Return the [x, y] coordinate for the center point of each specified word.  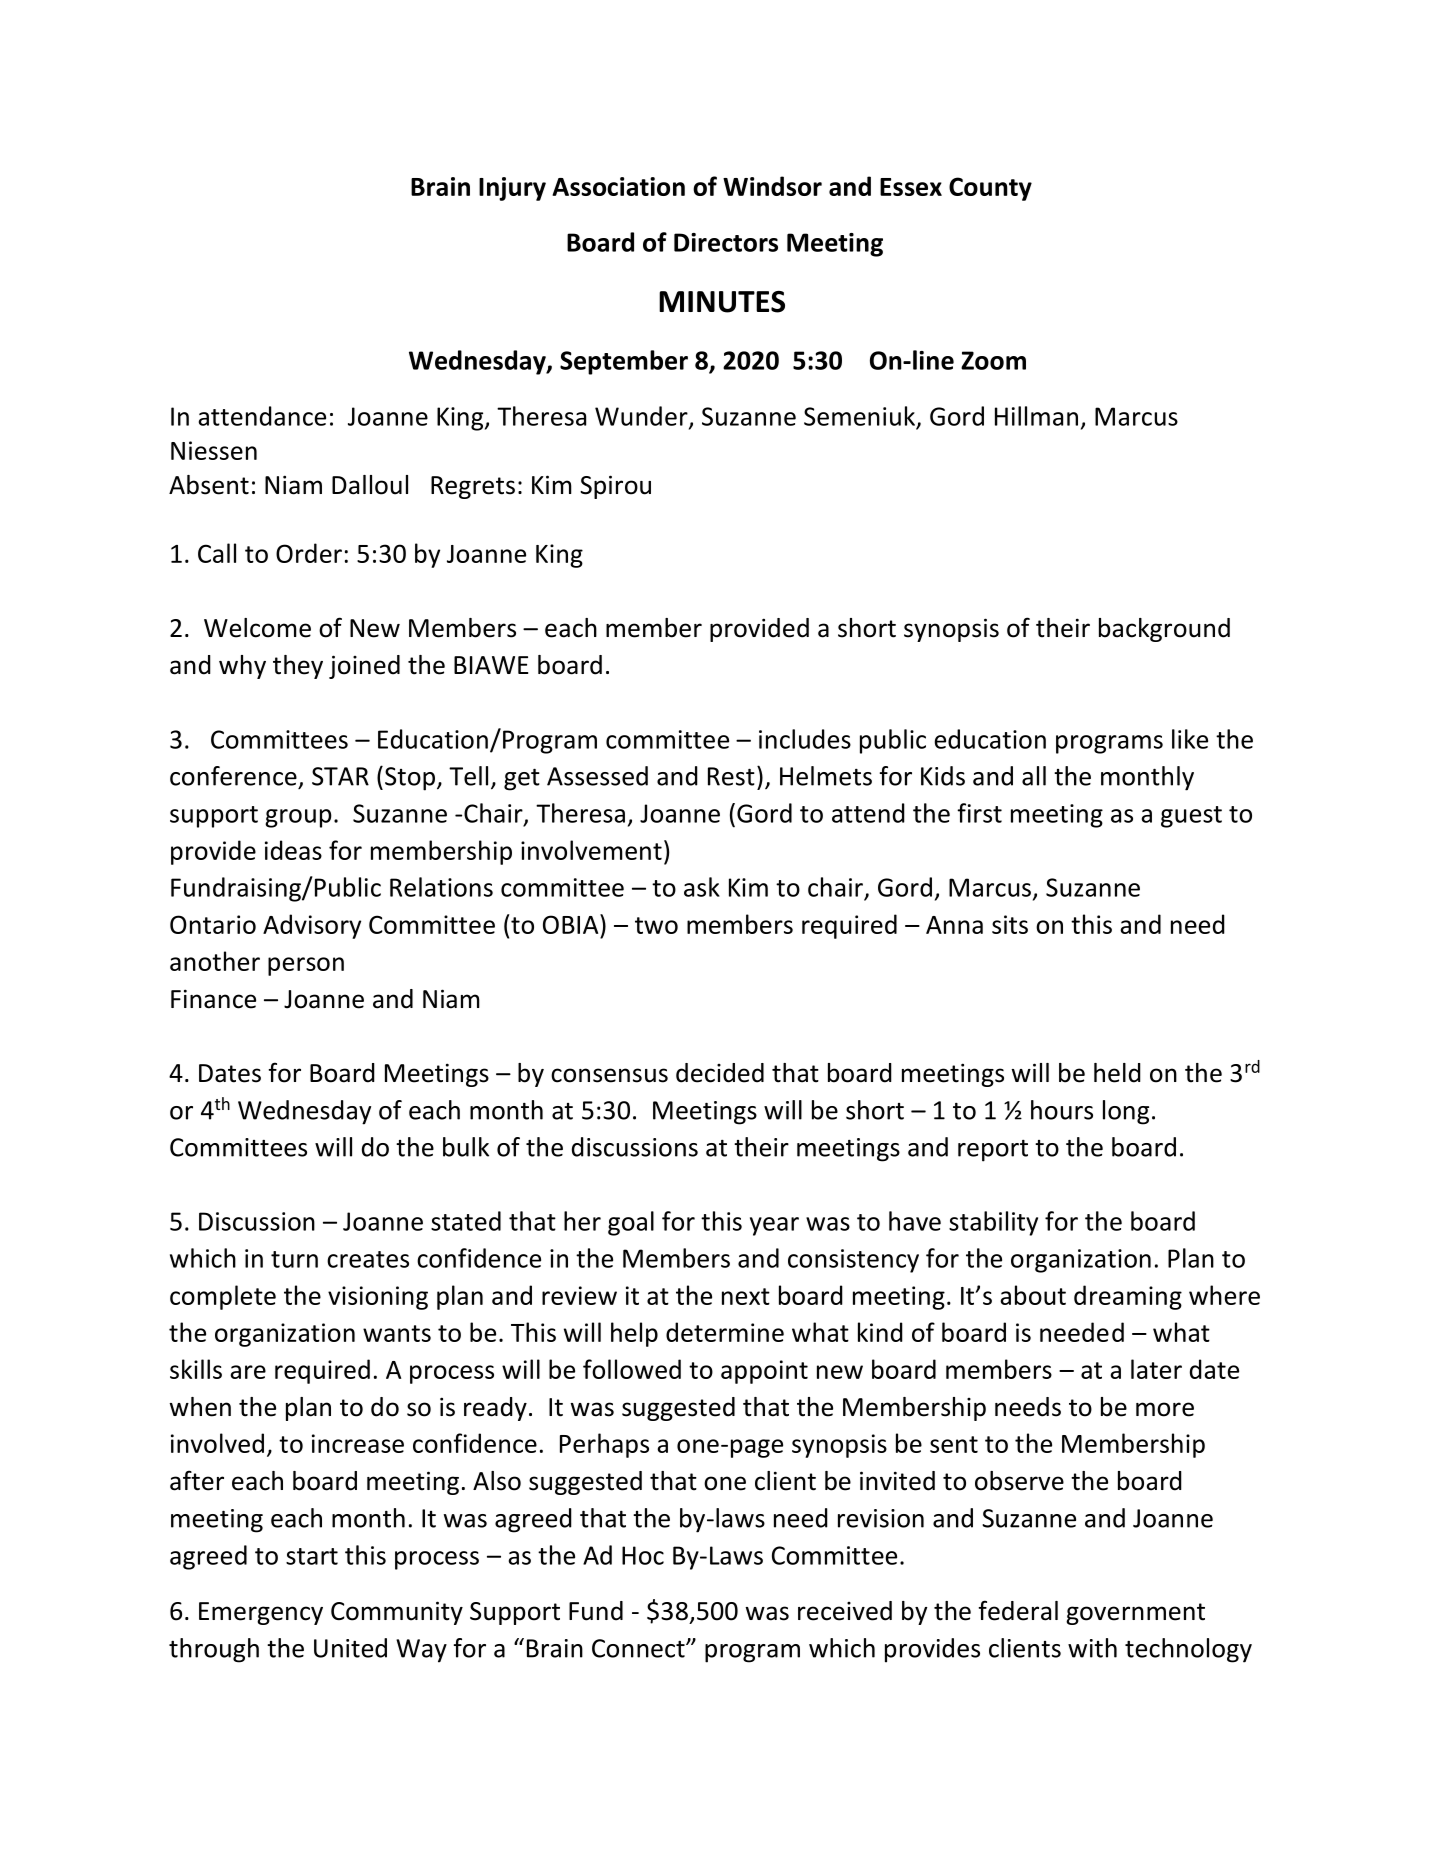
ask [702, 887]
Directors [726, 242]
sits [1010, 924]
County [990, 189]
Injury [512, 189]
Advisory [312, 926]
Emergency [261, 1613]
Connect [639, 1648]
